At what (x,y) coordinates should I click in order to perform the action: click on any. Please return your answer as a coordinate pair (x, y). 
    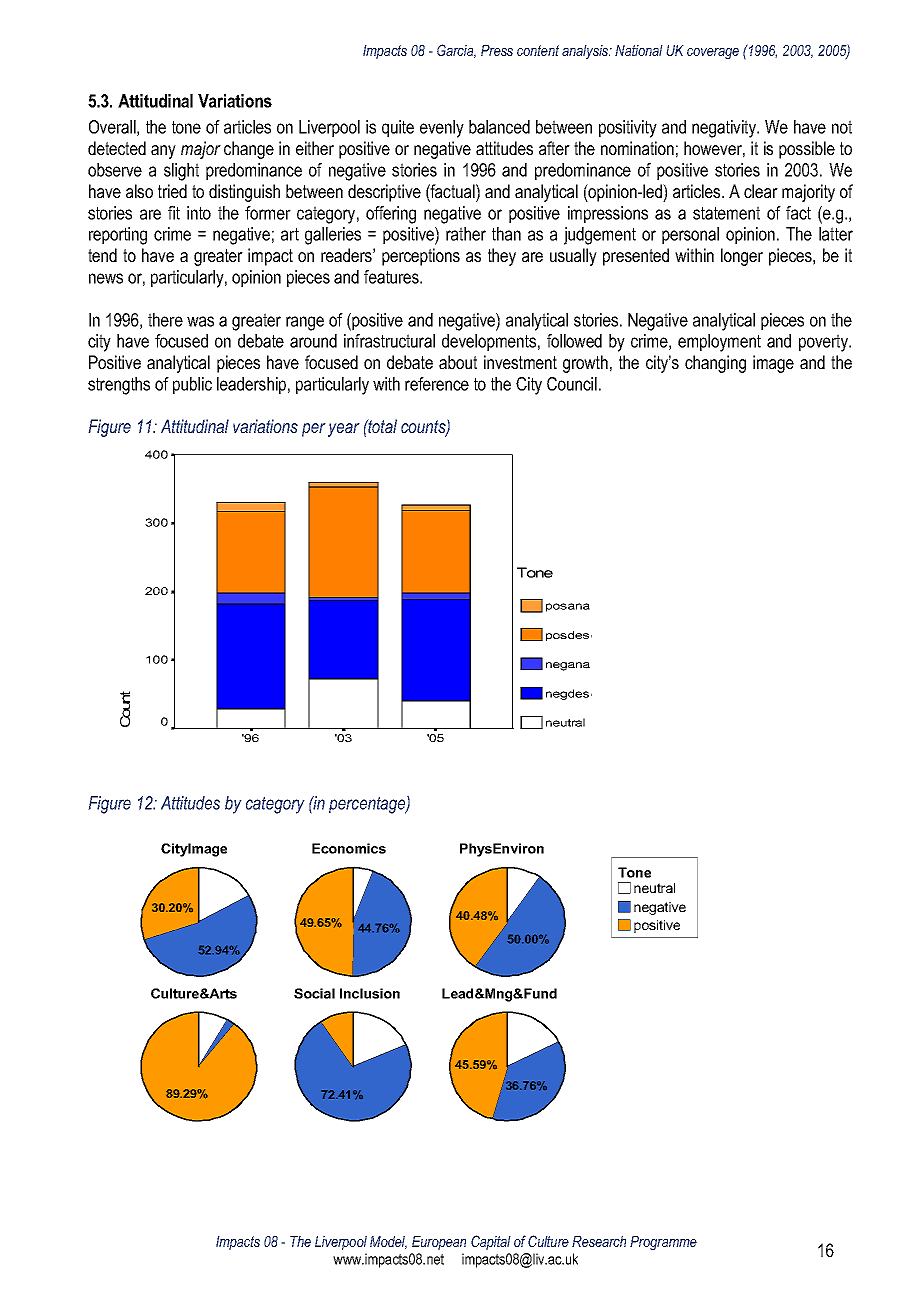
    Looking at the image, I should click on (163, 152).
